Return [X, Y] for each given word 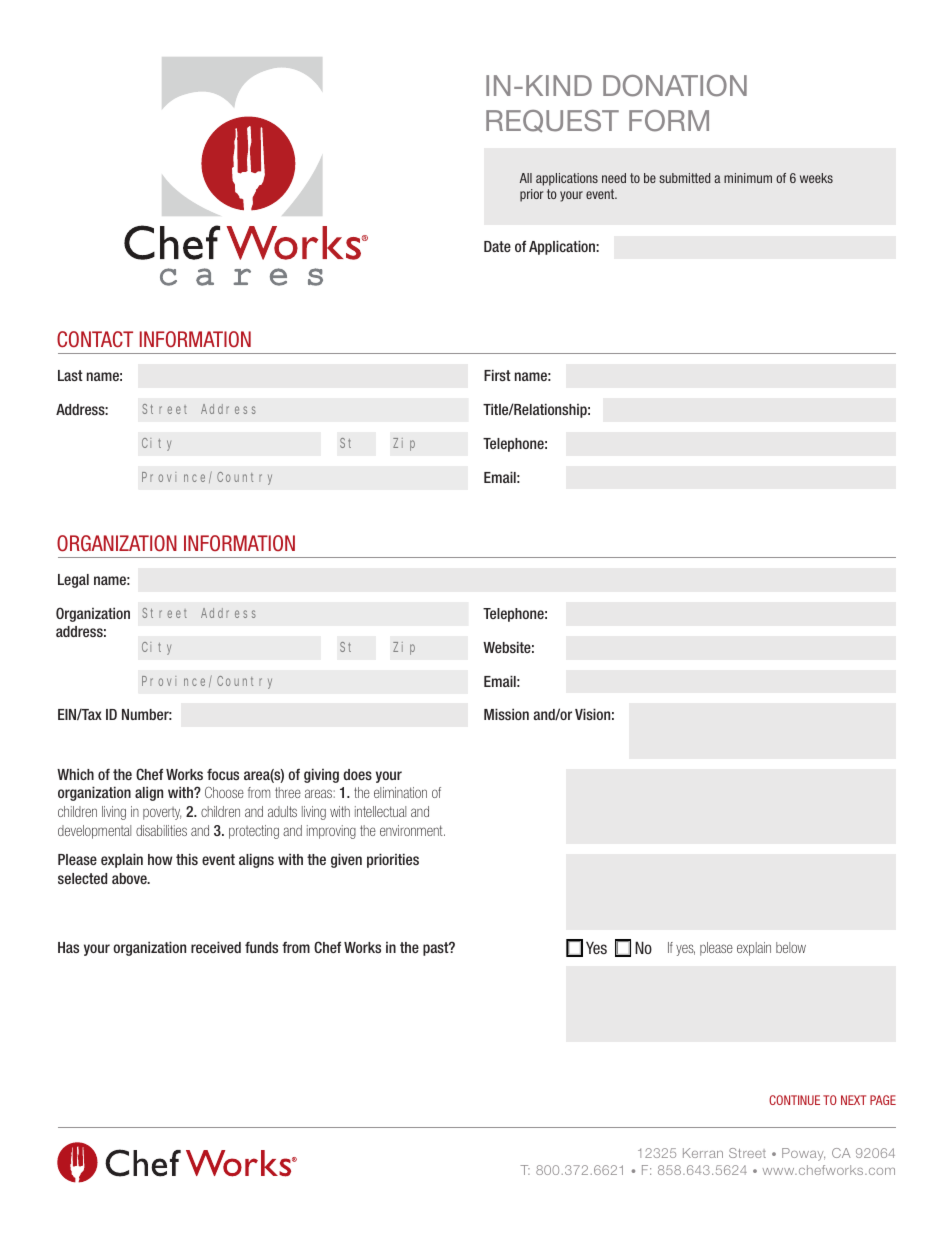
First [497, 375]
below [791, 947]
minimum [748, 178]
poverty [162, 813]
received [216, 947]
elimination [400, 792]
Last [70, 375]
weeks [816, 178]
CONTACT [95, 339]
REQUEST [552, 121]
